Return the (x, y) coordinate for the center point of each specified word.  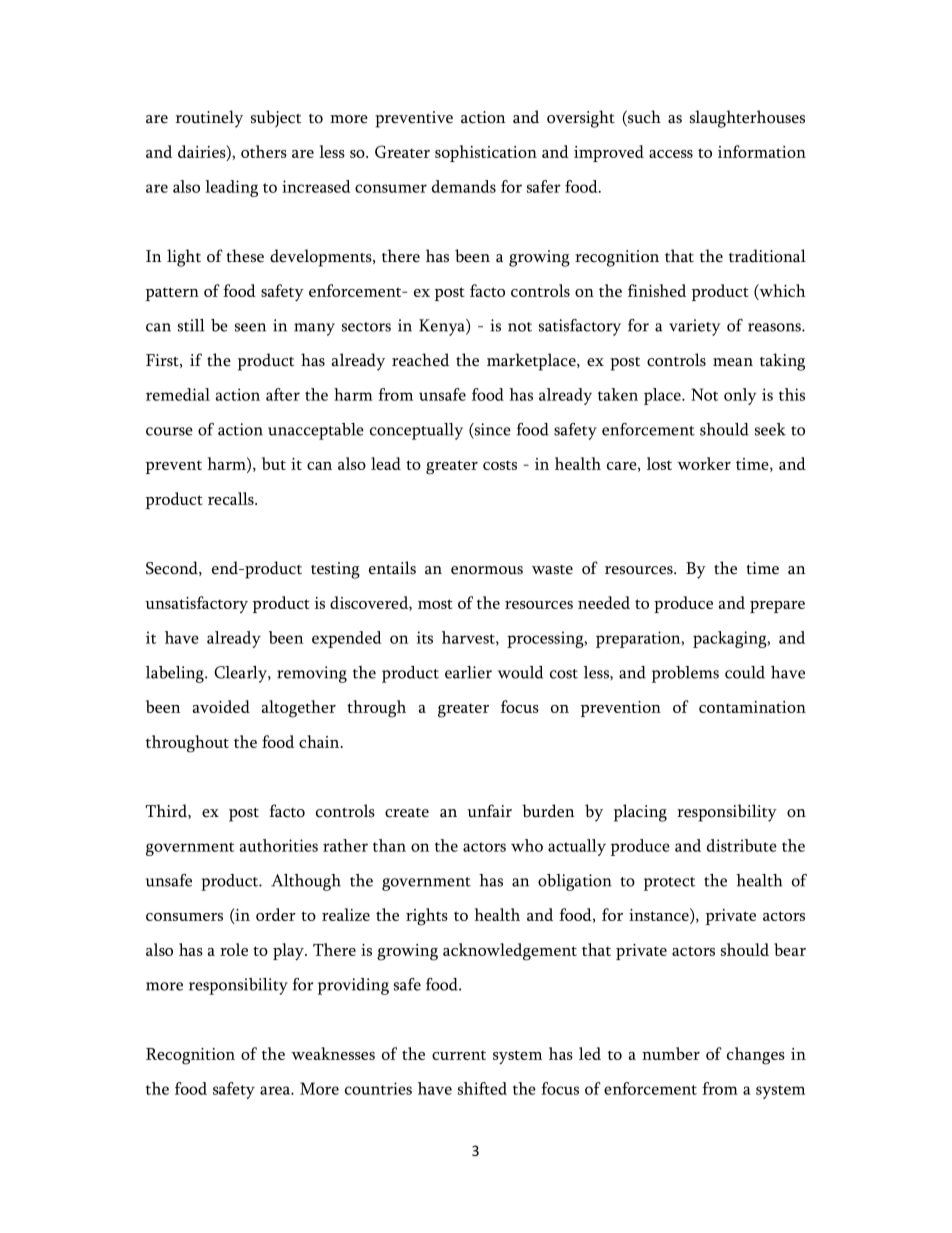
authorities (279, 845)
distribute (742, 845)
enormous (487, 570)
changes (756, 1056)
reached (420, 360)
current (459, 1055)
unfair (489, 811)
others (264, 151)
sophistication (486, 153)
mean (733, 362)
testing (335, 570)
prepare (777, 607)
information (762, 151)
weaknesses (333, 1053)
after (283, 394)
